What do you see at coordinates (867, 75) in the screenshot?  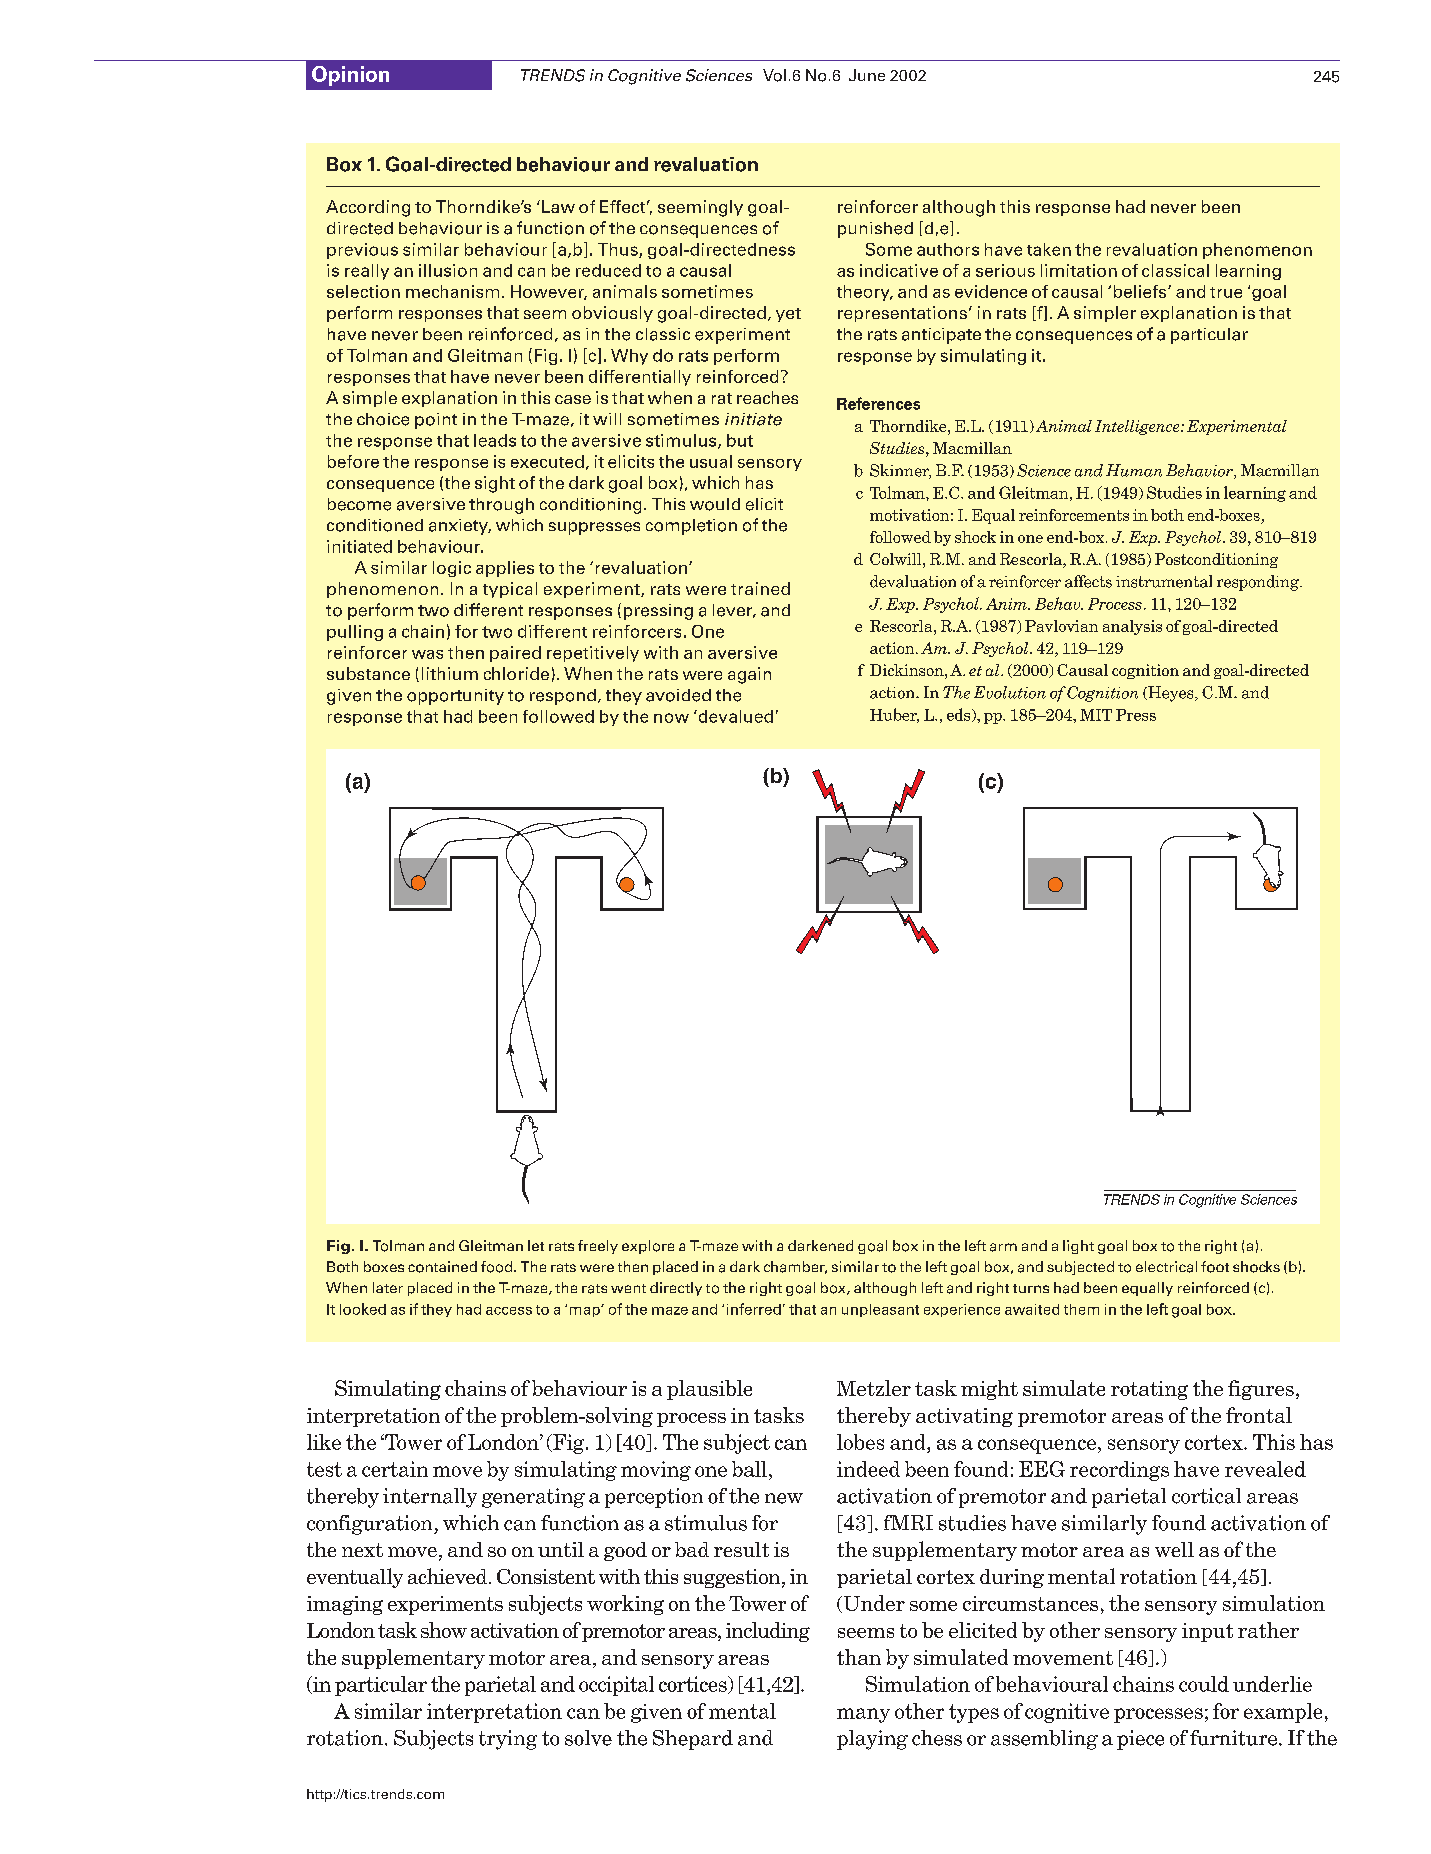 I see `June` at bounding box center [867, 75].
